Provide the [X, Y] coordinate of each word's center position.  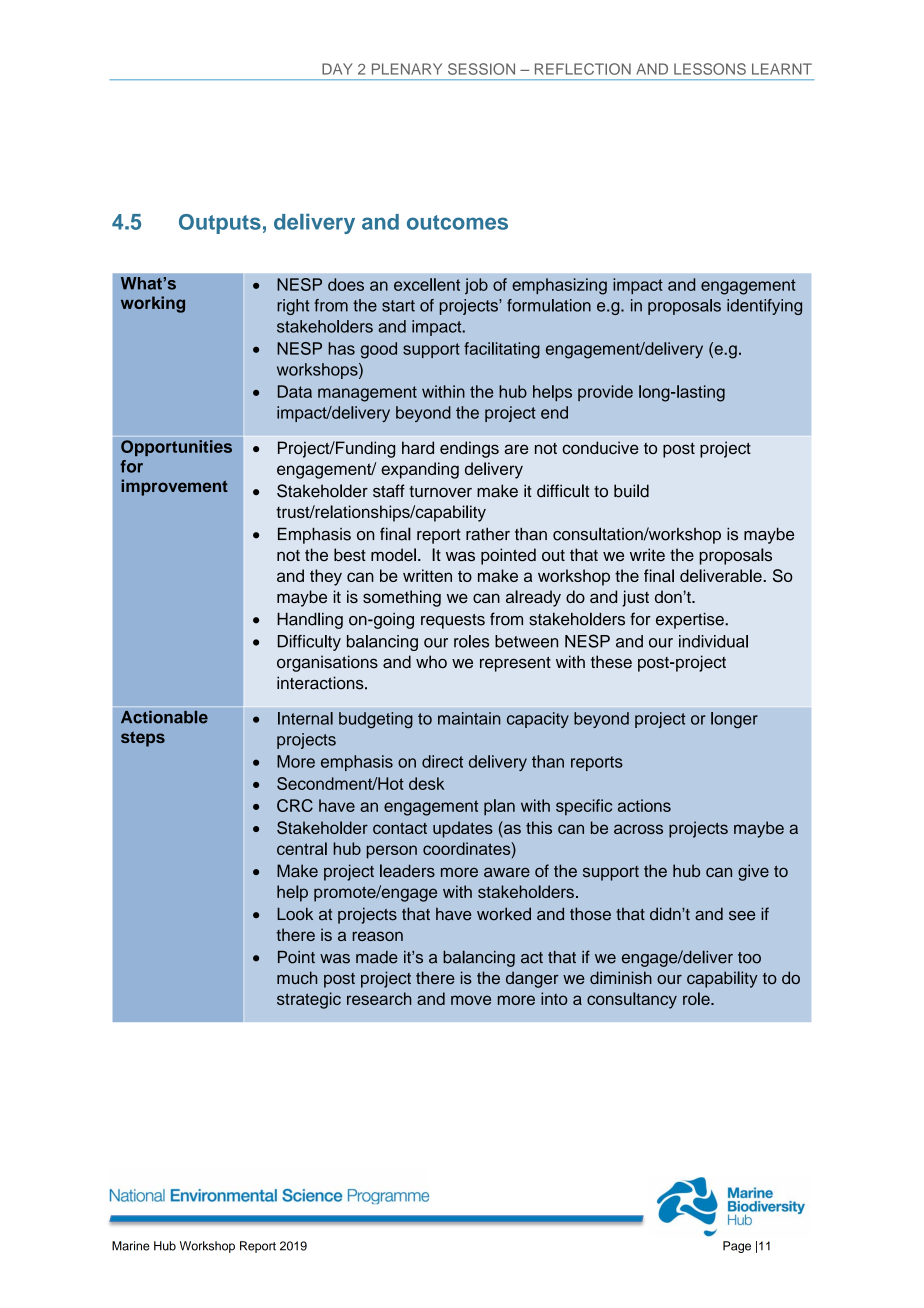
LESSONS [710, 69]
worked [504, 914]
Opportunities [176, 448]
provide [605, 393]
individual [713, 641]
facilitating [502, 350]
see [742, 916]
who [431, 662]
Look [295, 914]
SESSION [481, 69]
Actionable [164, 717]
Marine [131, 1246]
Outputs [220, 224]
